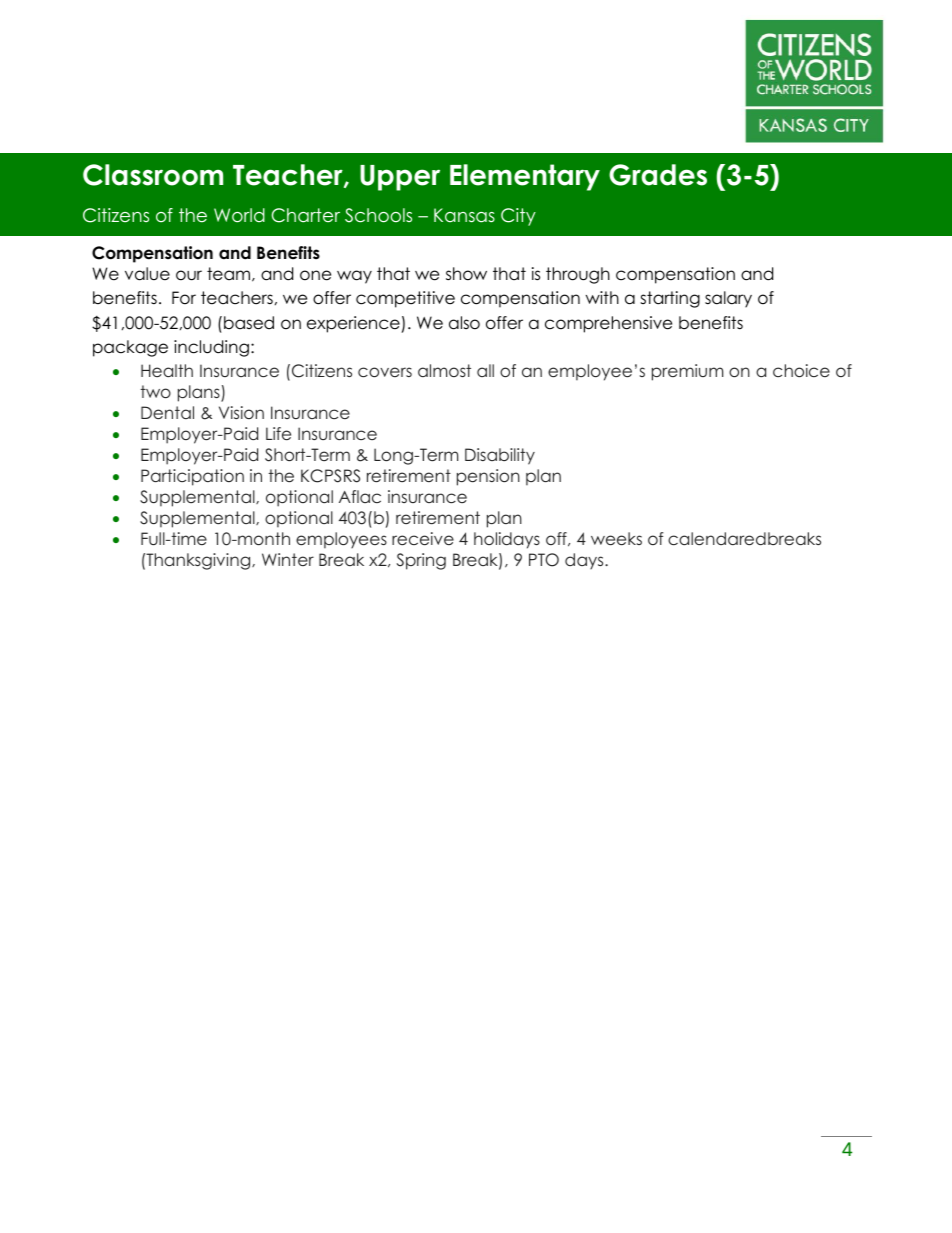 This document has height=1233, width=952. Describe the element at coordinates (658, 175) in the document. I see `Grades` at that location.
